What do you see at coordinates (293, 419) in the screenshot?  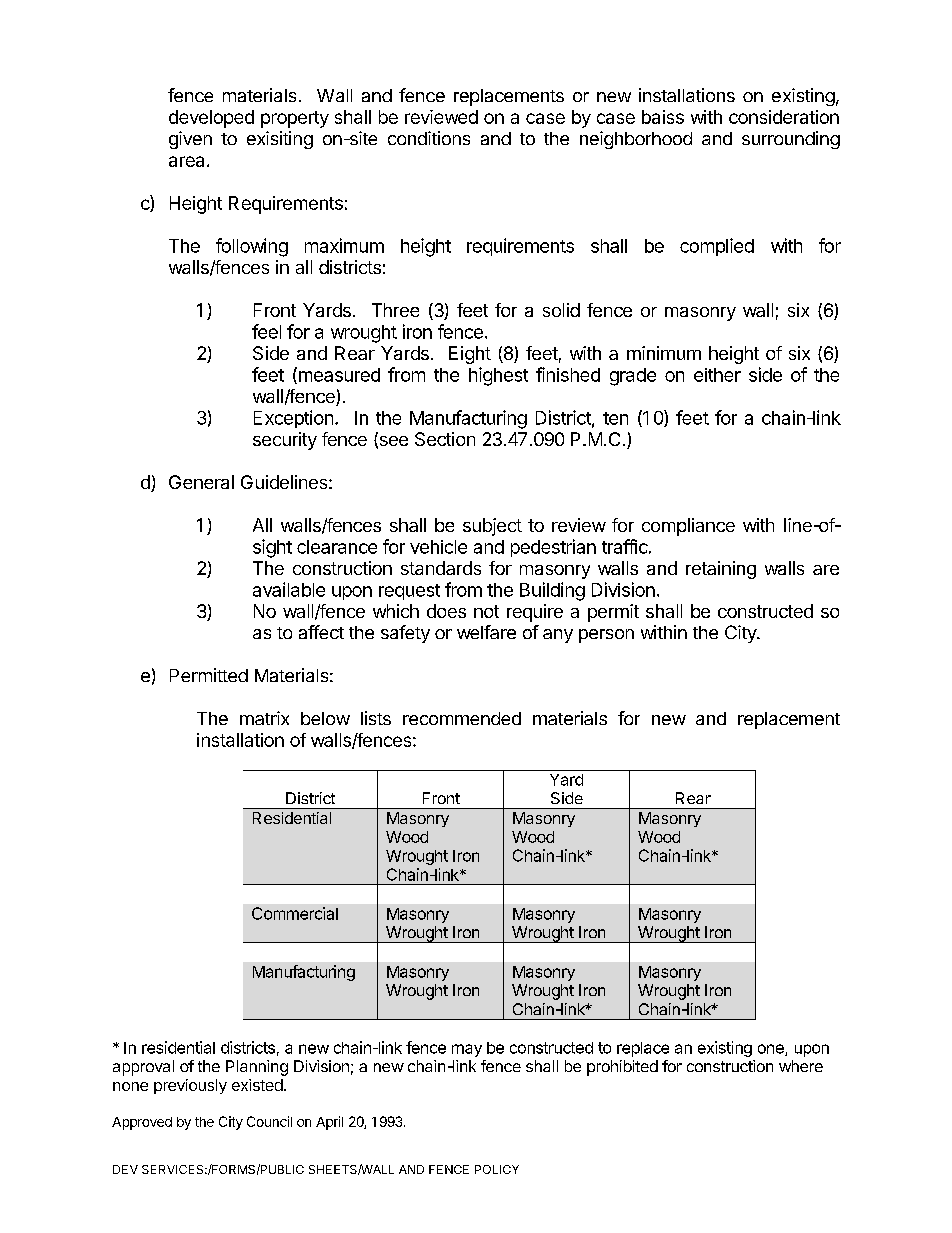 I see `Exception` at bounding box center [293, 419].
